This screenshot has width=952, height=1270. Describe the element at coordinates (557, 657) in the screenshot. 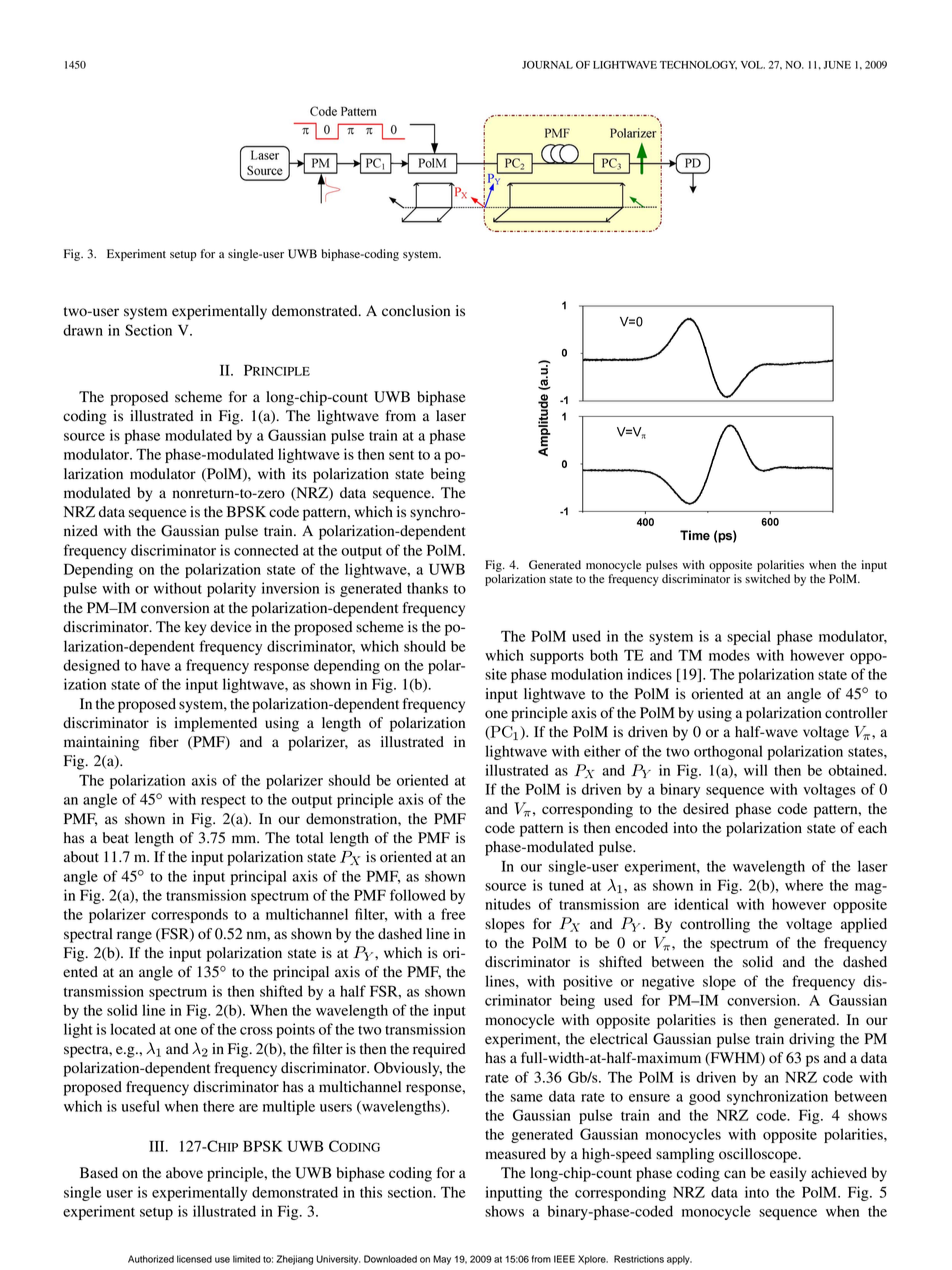

I see `supports` at that location.
